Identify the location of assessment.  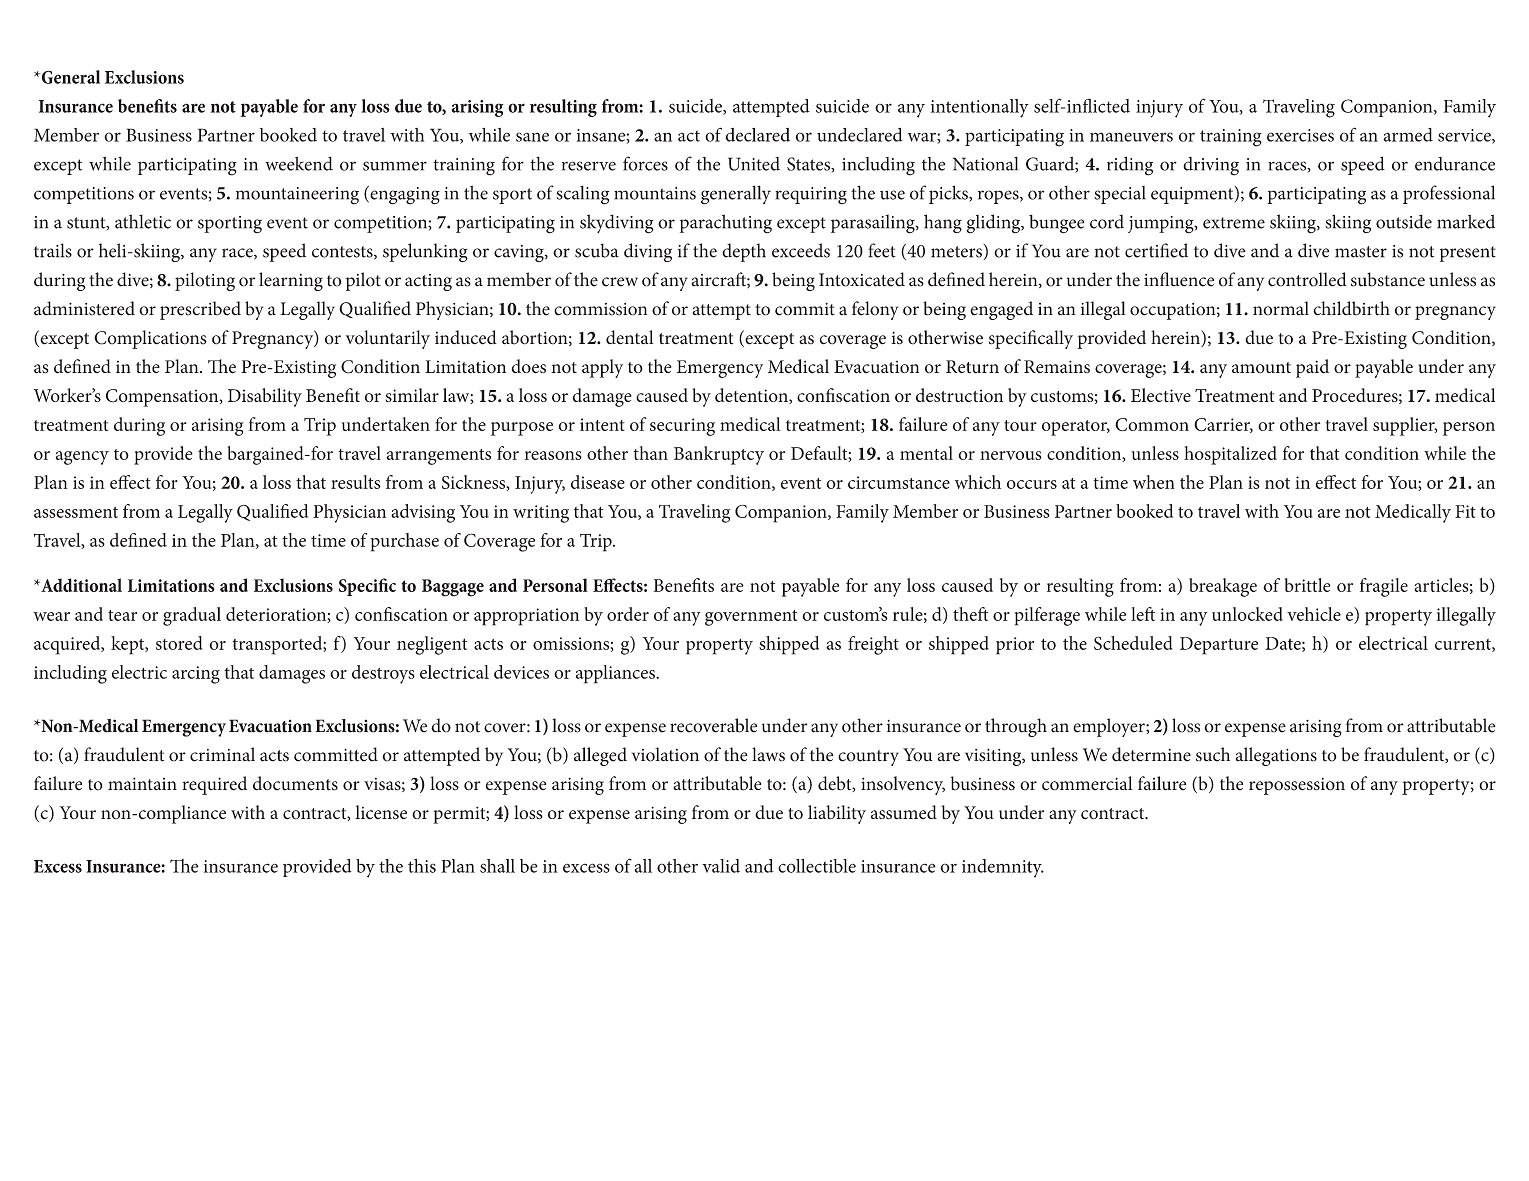
(76, 512).
